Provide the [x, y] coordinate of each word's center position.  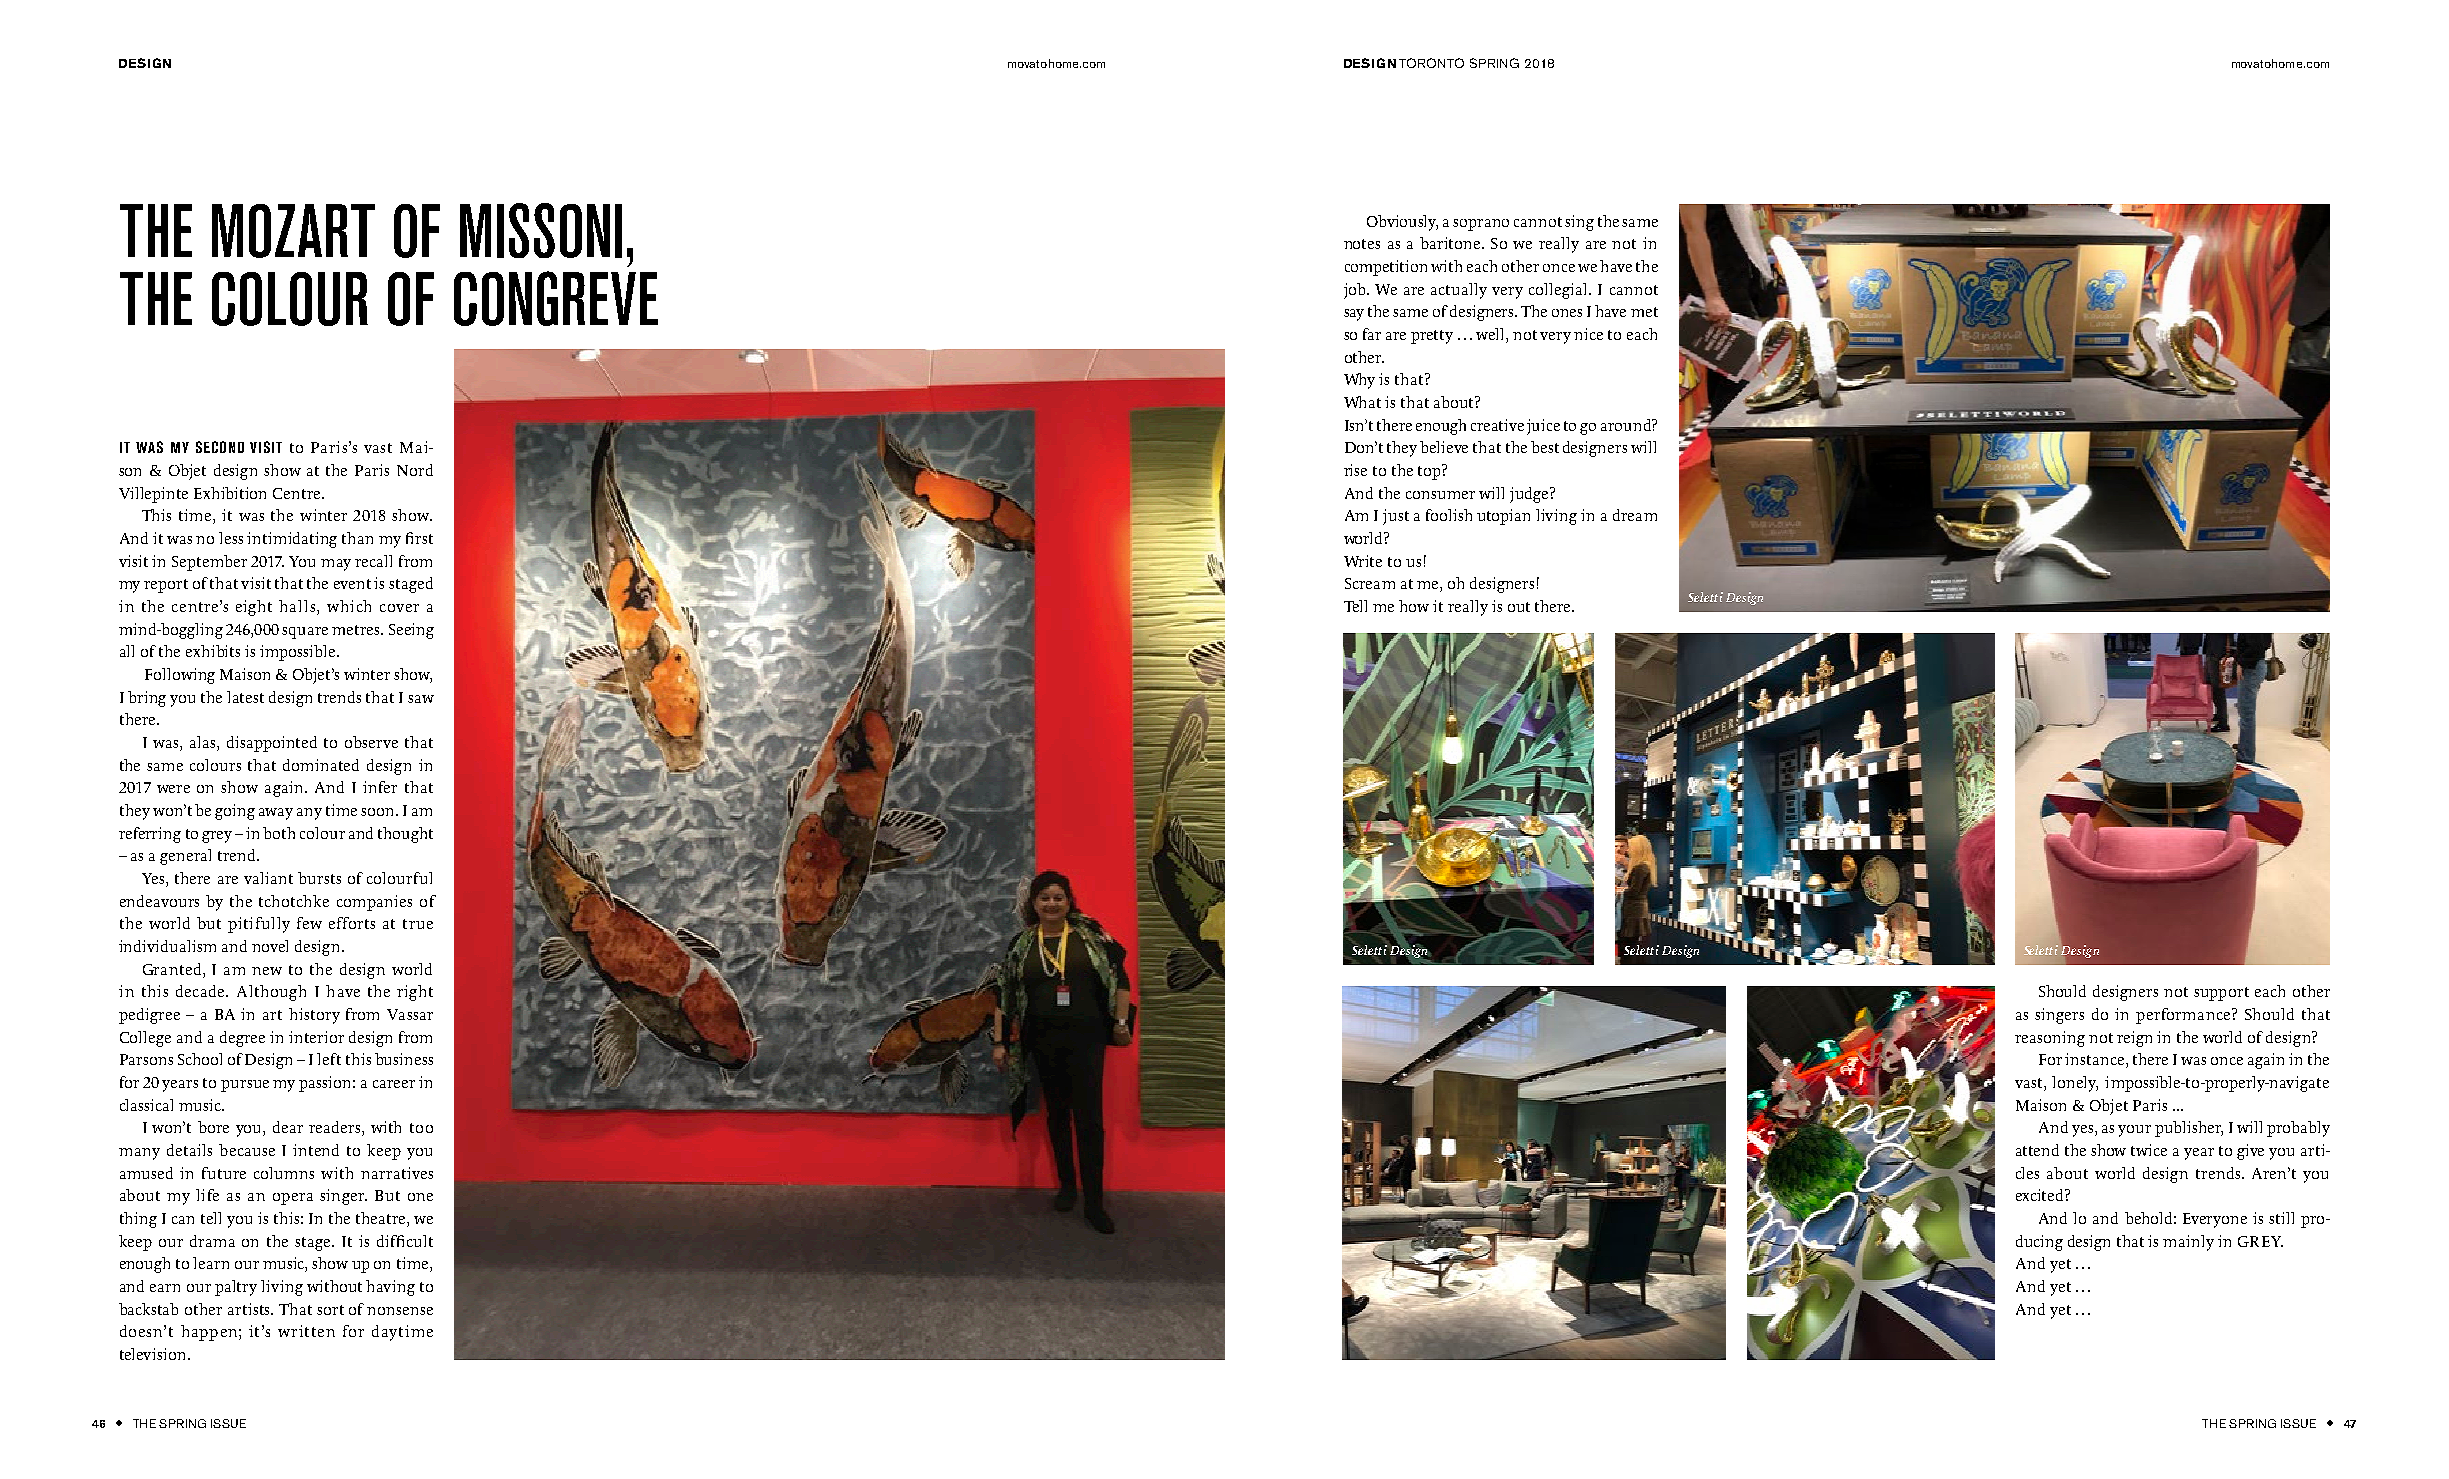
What [1362, 402]
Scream [1370, 583]
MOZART [293, 231]
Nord [415, 470]
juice [1543, 427]
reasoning [2050, 1039]
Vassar [410, 1014]
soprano [1481, 225]
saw [421, 699]
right [415, 993]
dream [1635, 515]
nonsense [400, 1311]
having [390, 1288]
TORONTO [1431, 63]
